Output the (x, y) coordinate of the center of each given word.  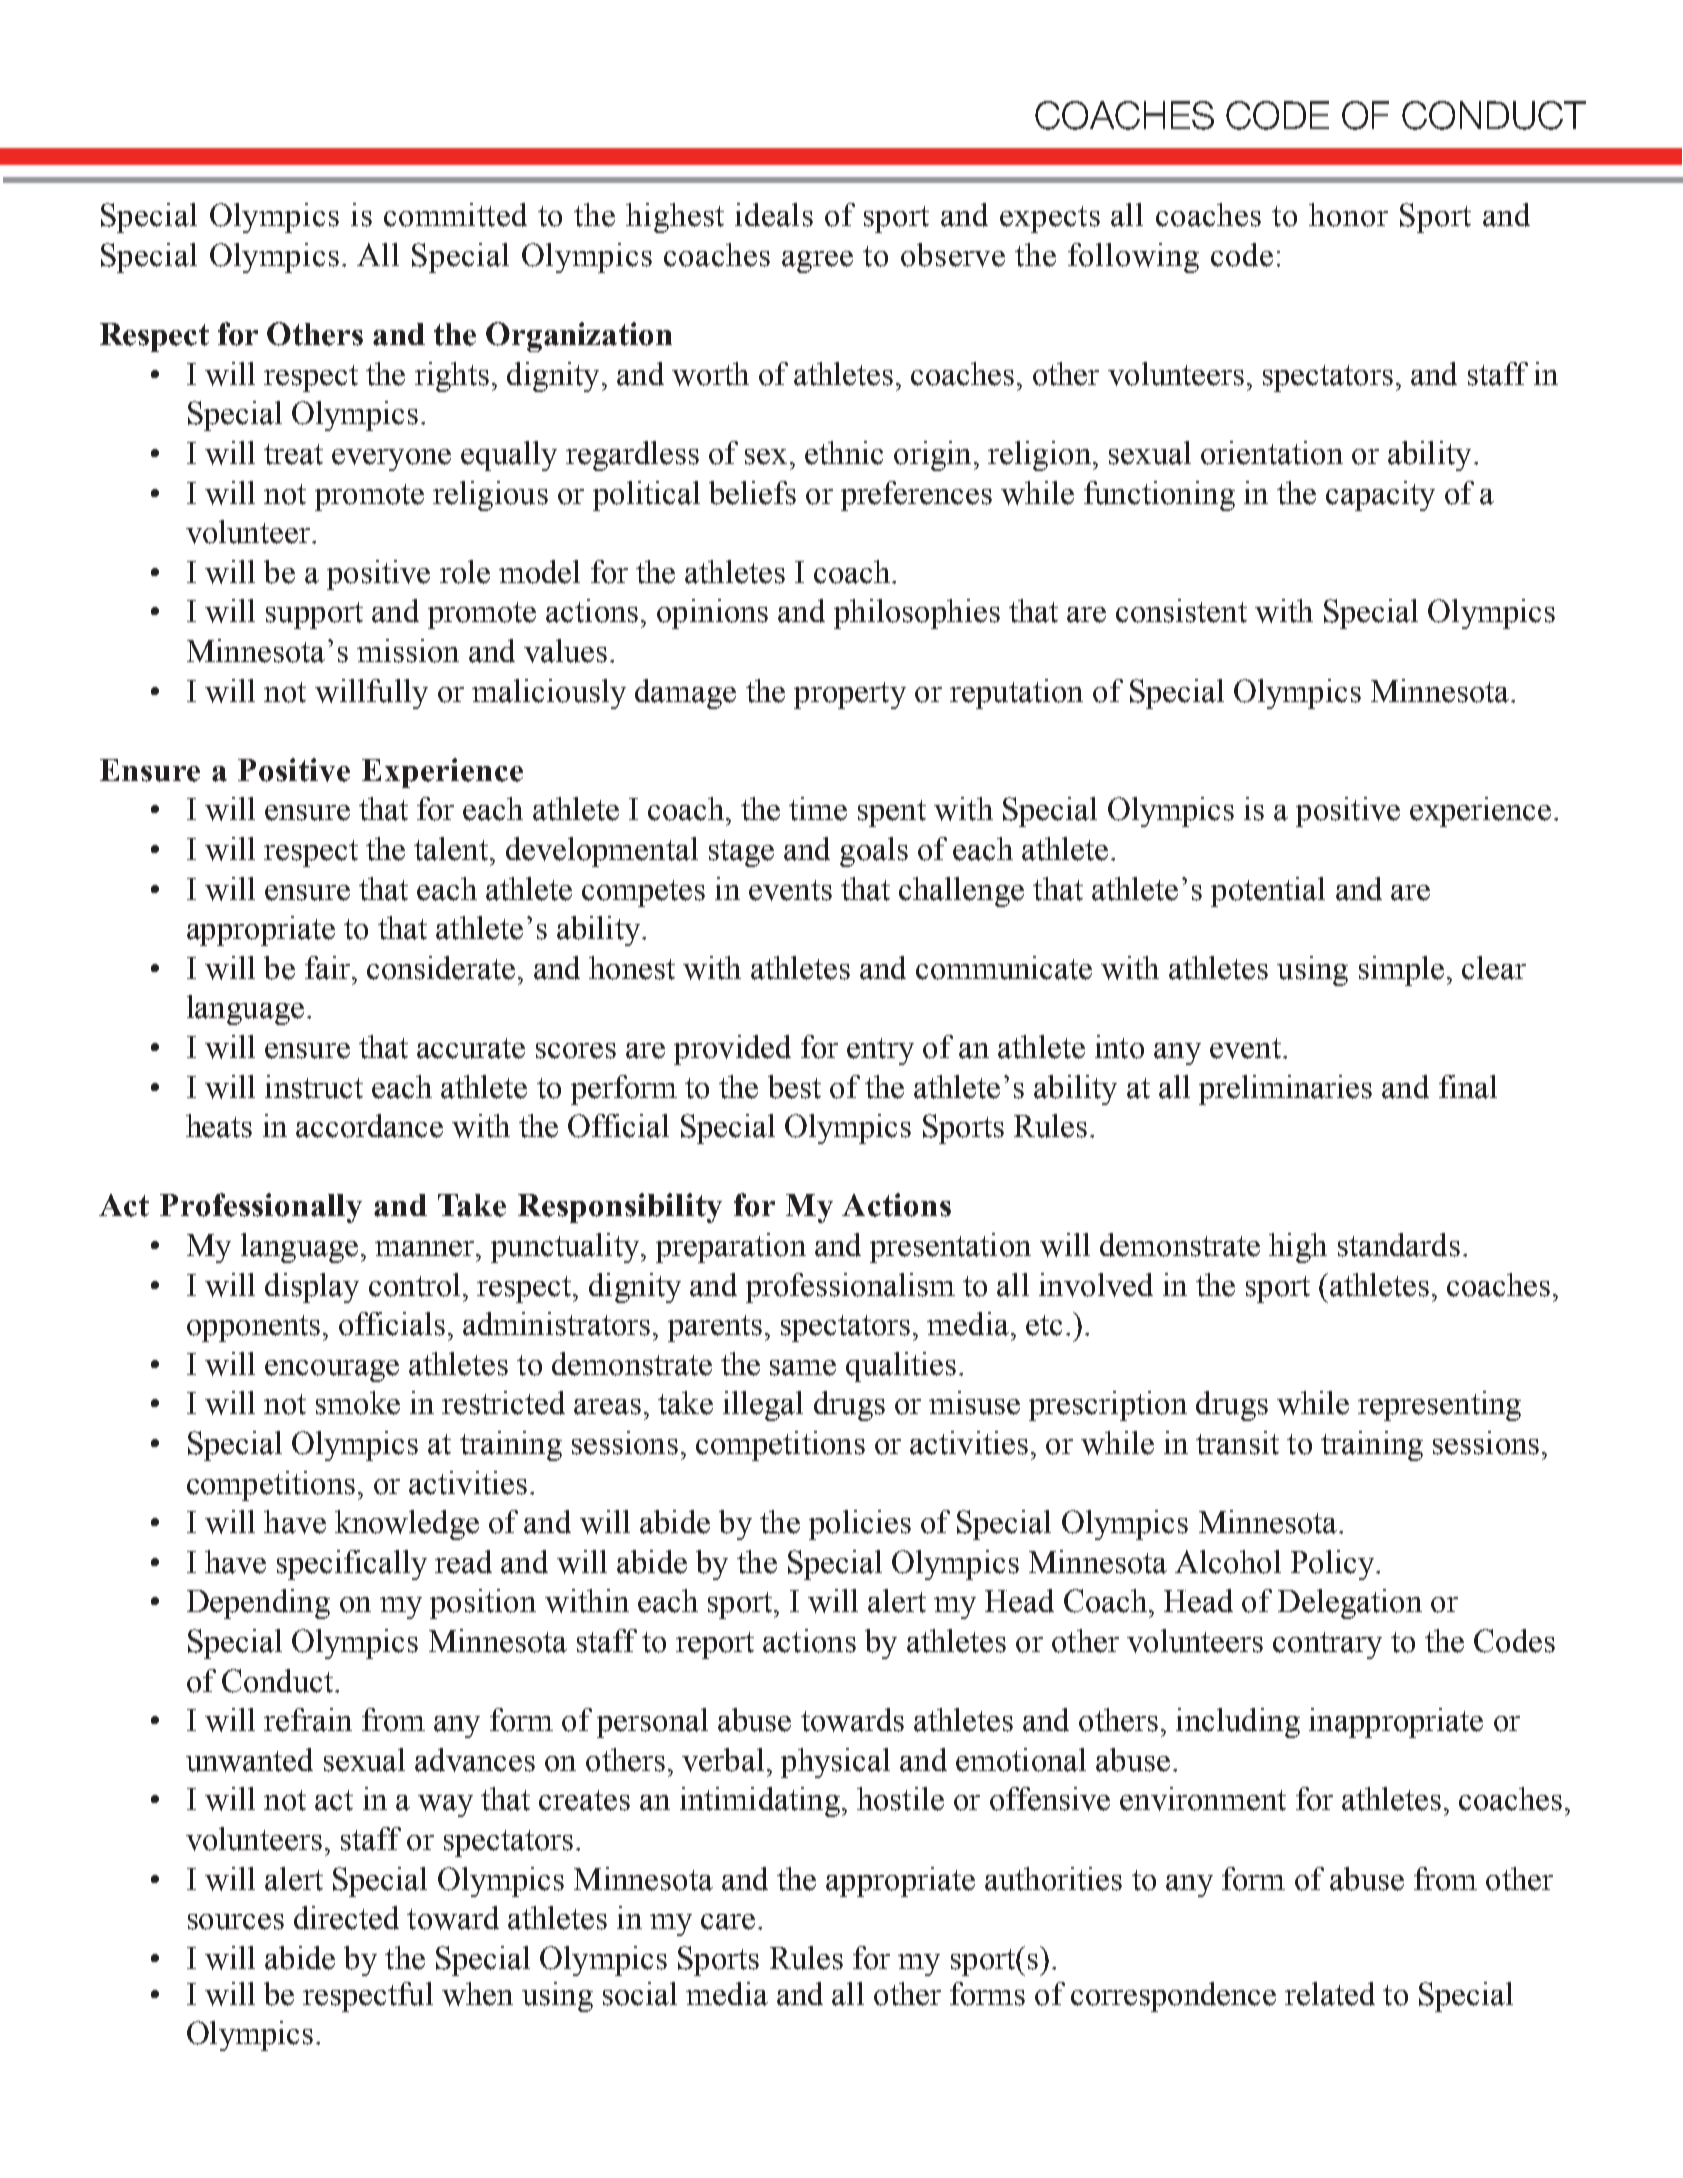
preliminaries (1285, 1090)
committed (455, 215)
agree (817, 262)
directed (346, 1918)
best (794, 1087)
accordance (369, 1126)
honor (1348, 215)
